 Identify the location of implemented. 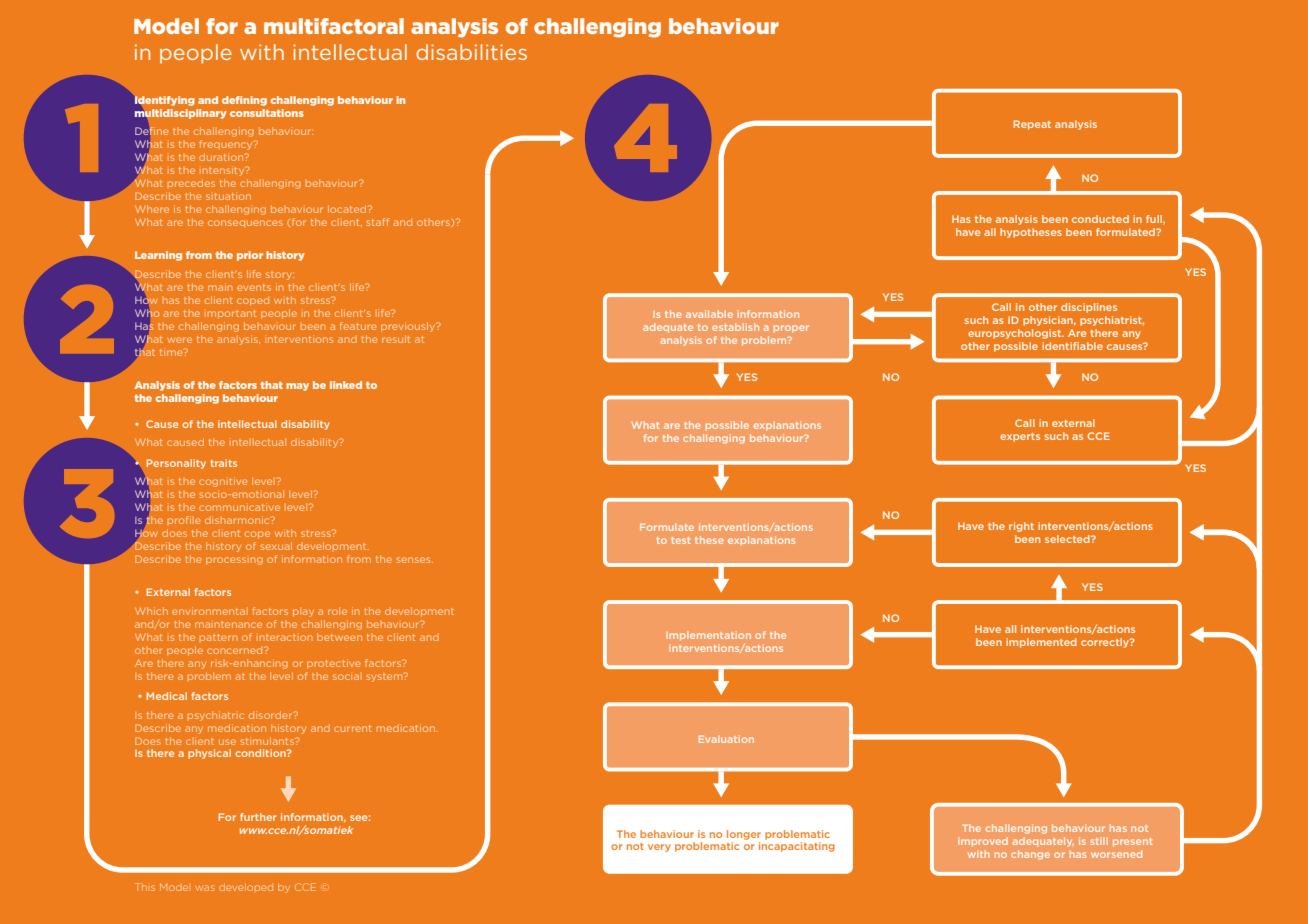
(1041, 643).
